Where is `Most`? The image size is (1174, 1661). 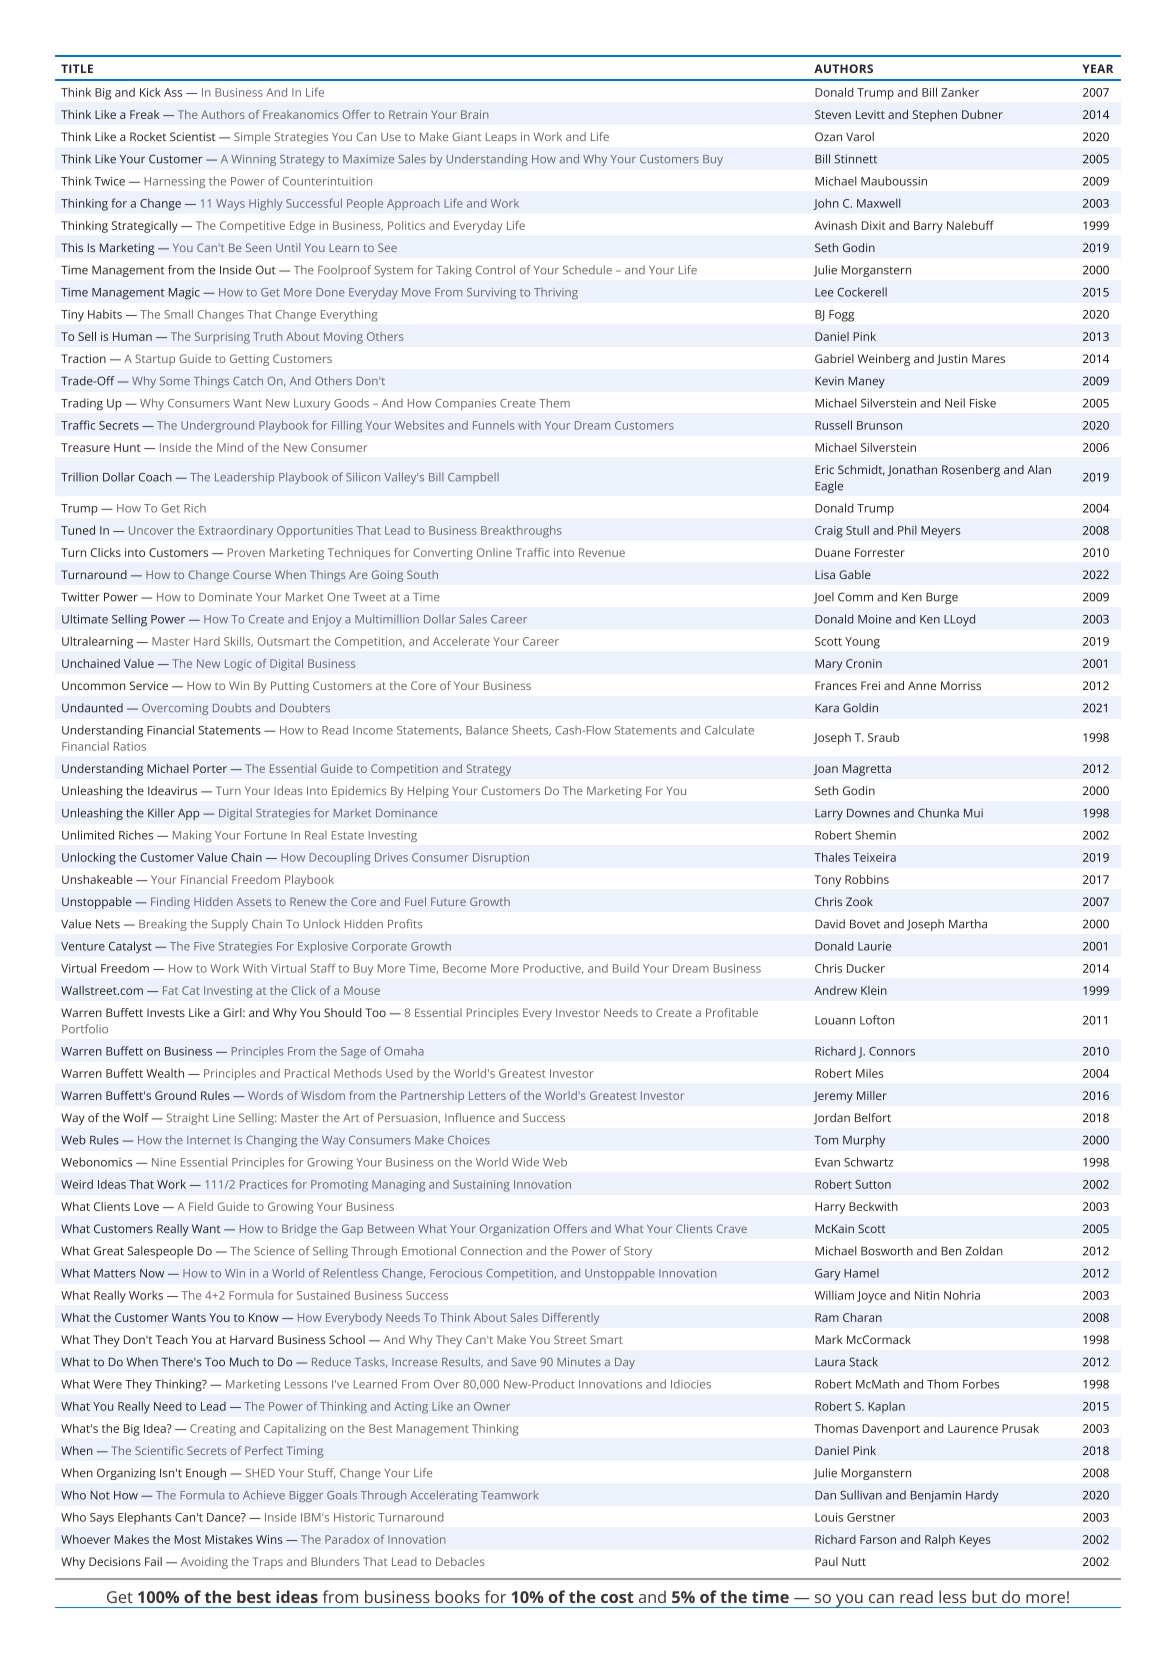
Most is located at coordinates (188, 1539).
